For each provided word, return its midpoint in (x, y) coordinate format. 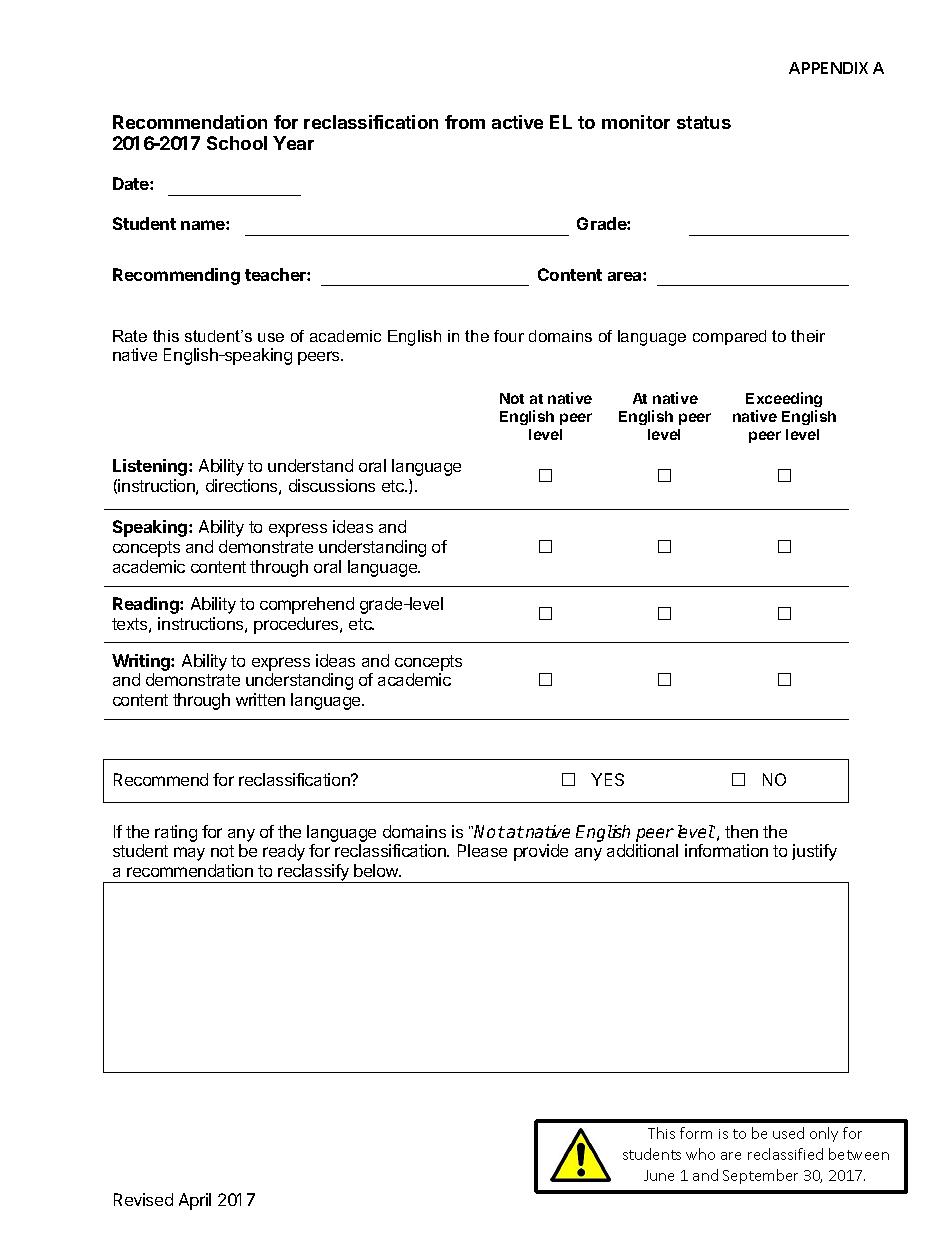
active (517, 122)
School (237, 143)
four (509, 336)
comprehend (307, 605)
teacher (276, 274)
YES (607, 779)
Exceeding (784, 399)
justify (814, 852)
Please (482, 850)
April (195, 1201)
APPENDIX (828, 68)
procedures (297, 625)
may (189, 854)
